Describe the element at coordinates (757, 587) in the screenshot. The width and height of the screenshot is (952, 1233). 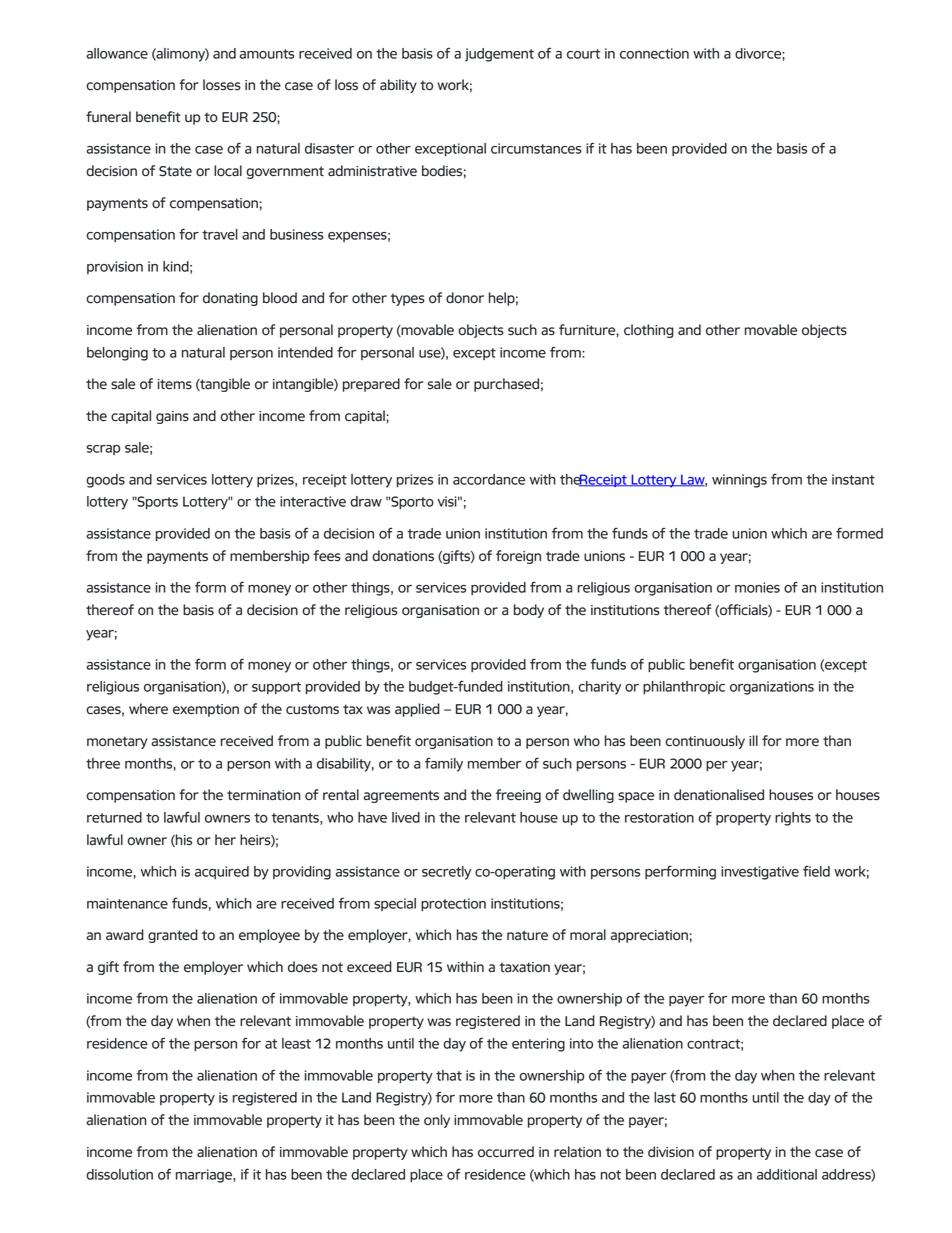
I see `monies` at that location.
